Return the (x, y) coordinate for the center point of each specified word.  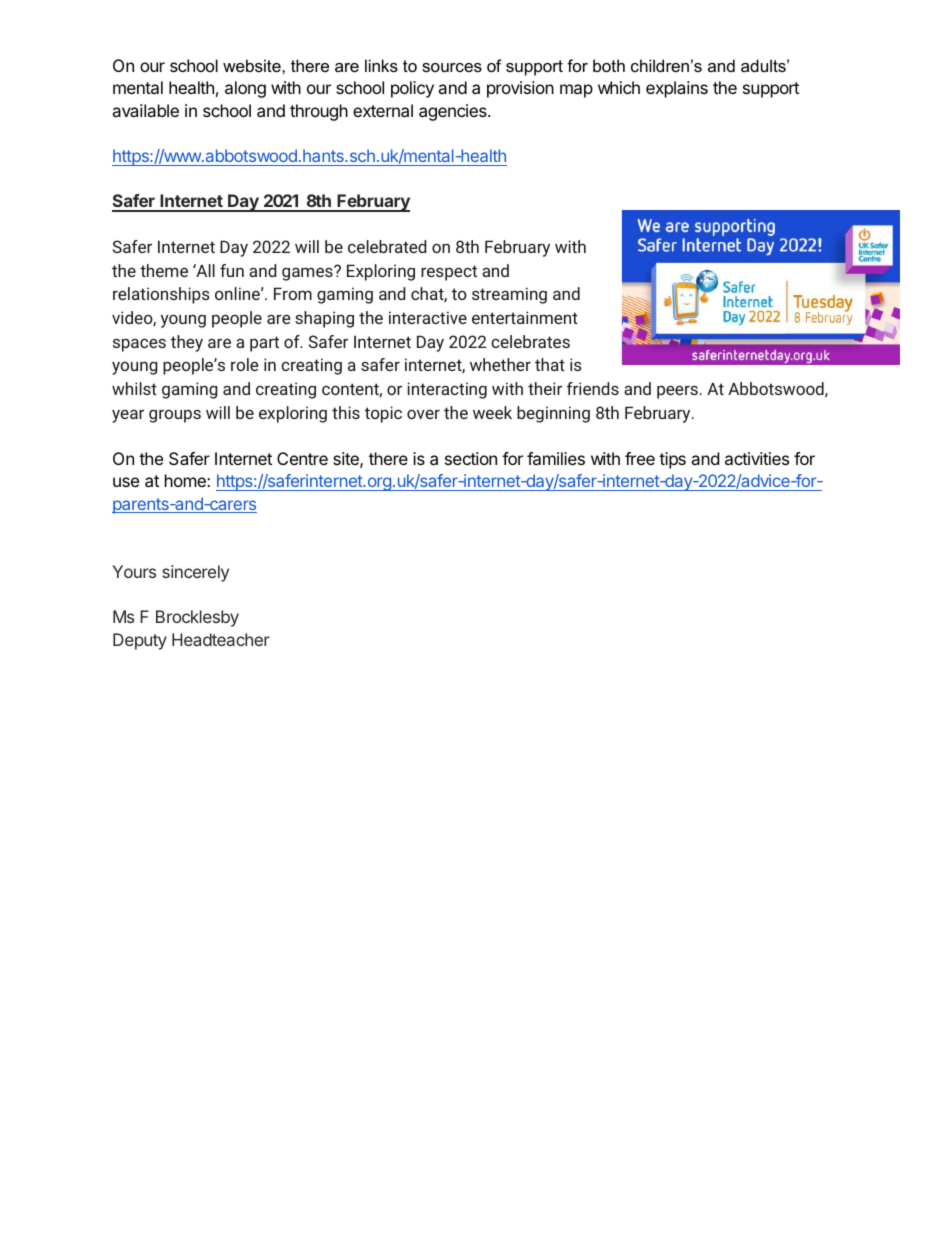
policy (412, 89)
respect (449, 273)
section (471, 458)
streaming (509, 295)
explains (677, 89)
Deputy (140, 641)
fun (232, 270)
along (245, 89)
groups (175, 416)
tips (672, 460)
